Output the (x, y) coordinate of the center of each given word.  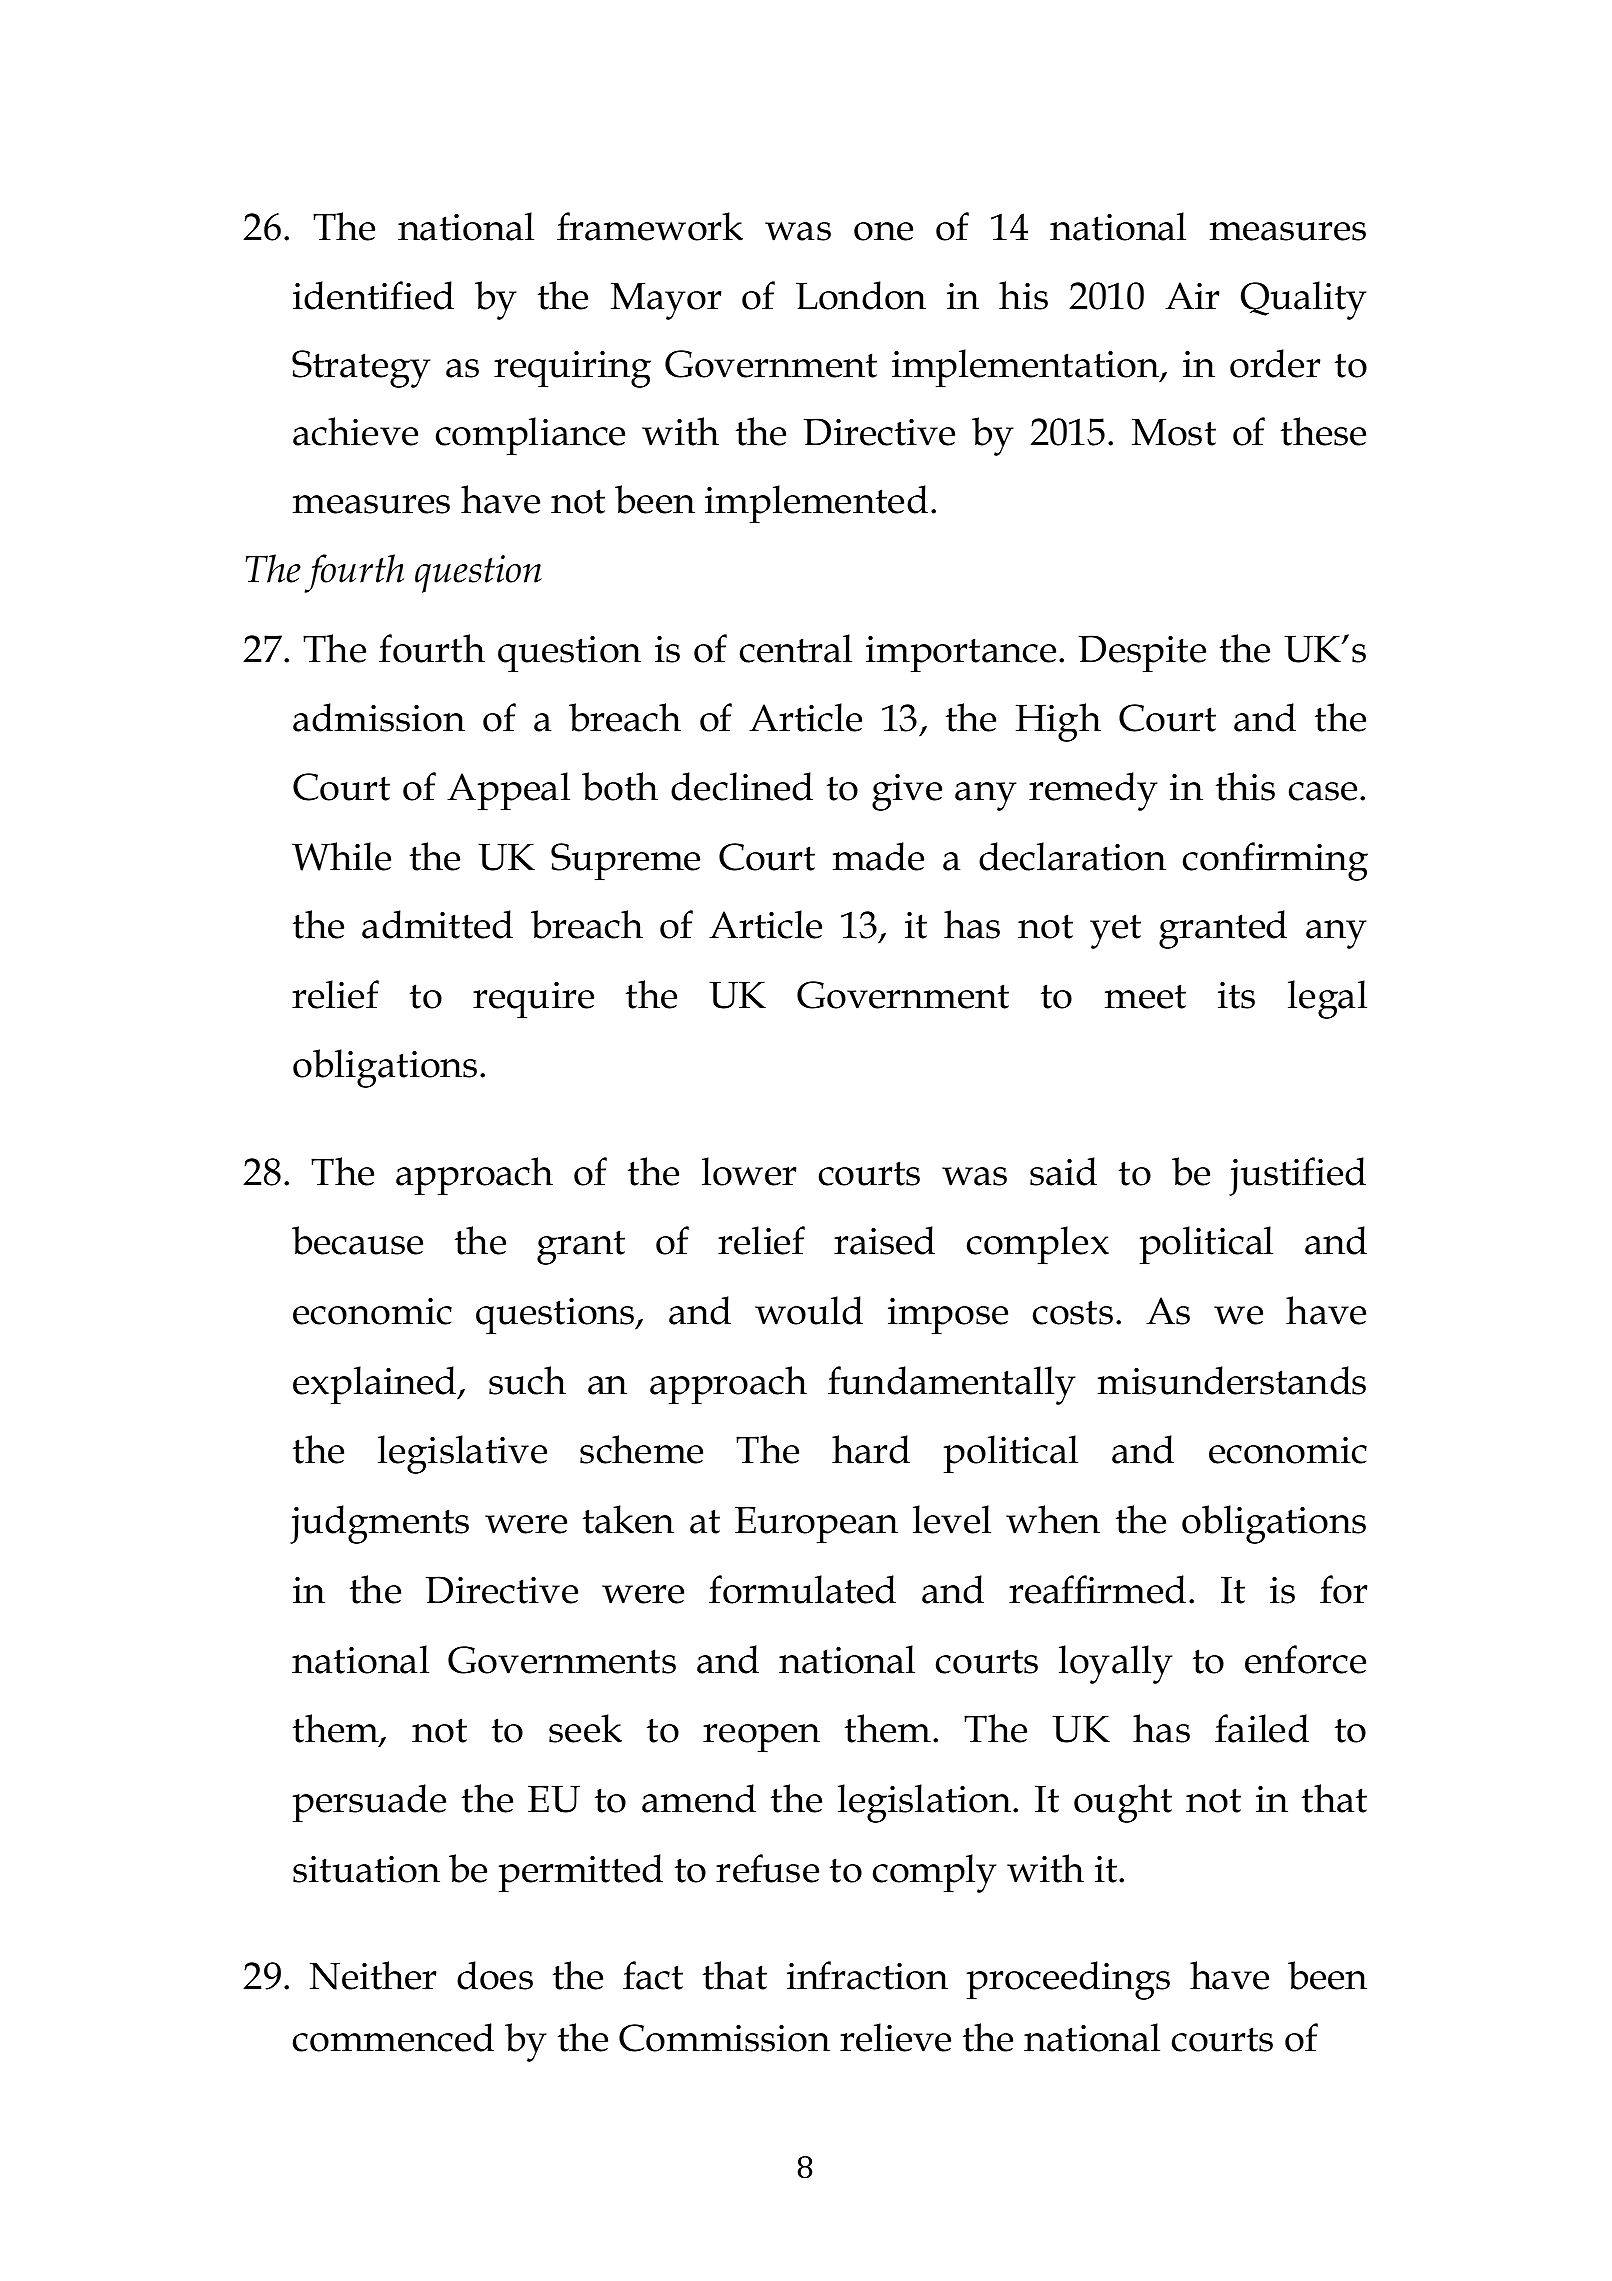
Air (1192, 295)
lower (749, 1171)
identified (373, 295)
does (495, 1975)
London (861, 295)
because (357, 1240)
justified (1297, 1176)
